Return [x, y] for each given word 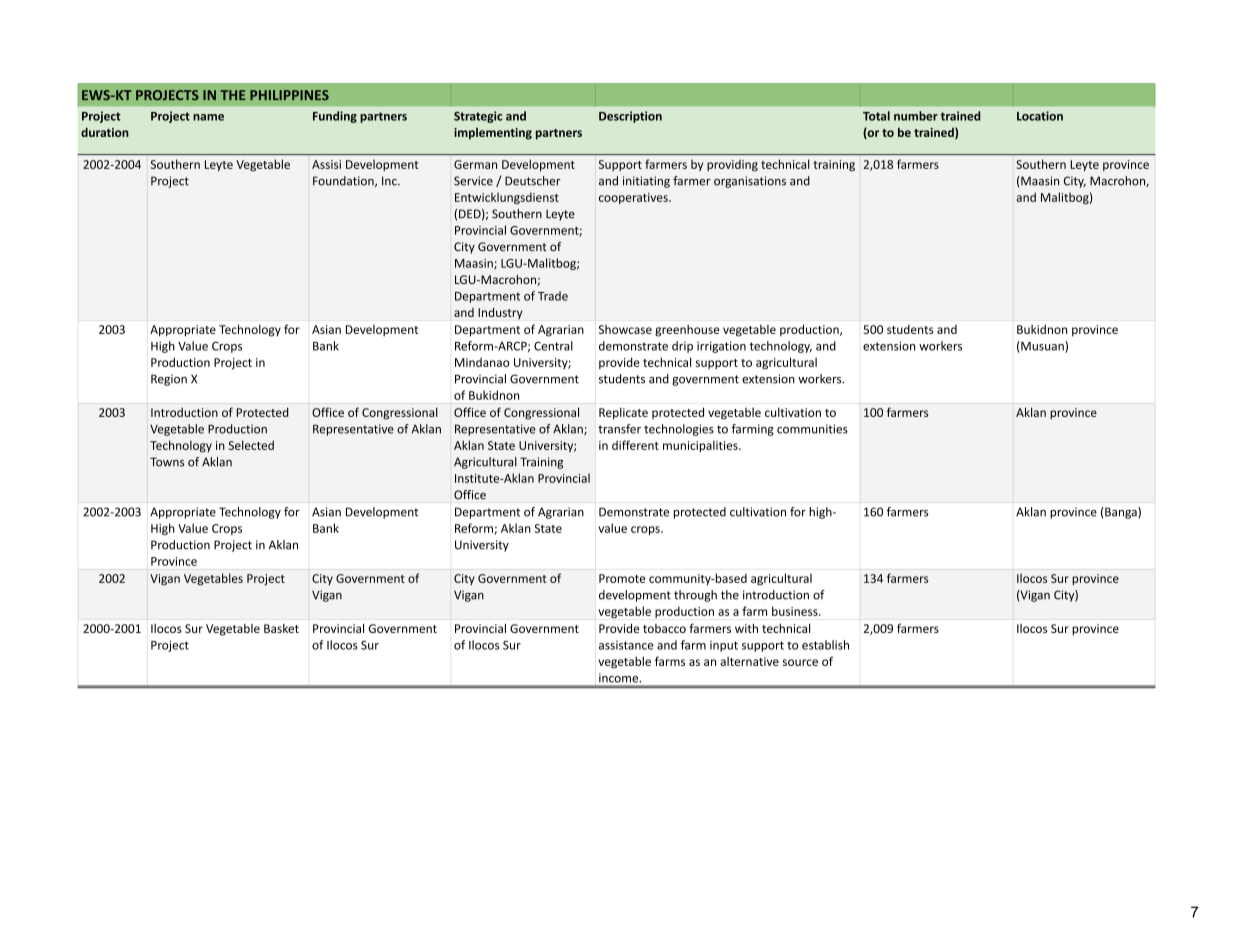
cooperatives [634, 198]
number [916, 116]
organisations [750, 182]
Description [630, 117]
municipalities [701, 446]
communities [812, 429]
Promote [622, 578]
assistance [626, 645]
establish [825, 645]
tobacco [664, 628]
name [208, 117]
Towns [167, 462]
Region [169, 380]
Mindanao [482, 362]
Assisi [326, 164]
